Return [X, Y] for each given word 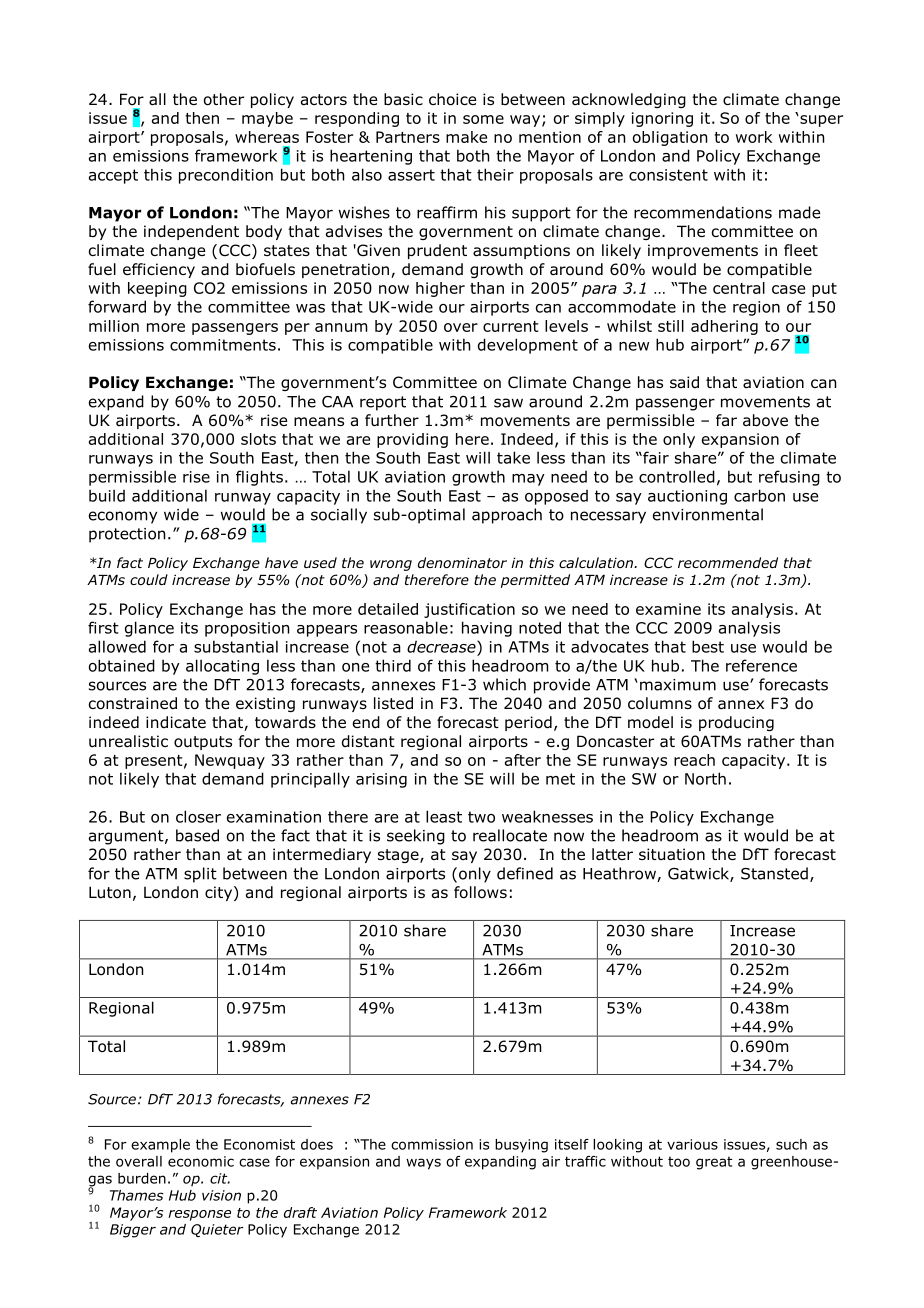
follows [480, 892]
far [726, 420]
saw [508, 403]
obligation [670, 138]
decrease [442, 646]
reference [761, 665]
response [199, 1215]
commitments [223, 345]
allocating [222, 667]
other [224, 99]
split [200, 875]
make [466, 137]
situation [672, 854]
